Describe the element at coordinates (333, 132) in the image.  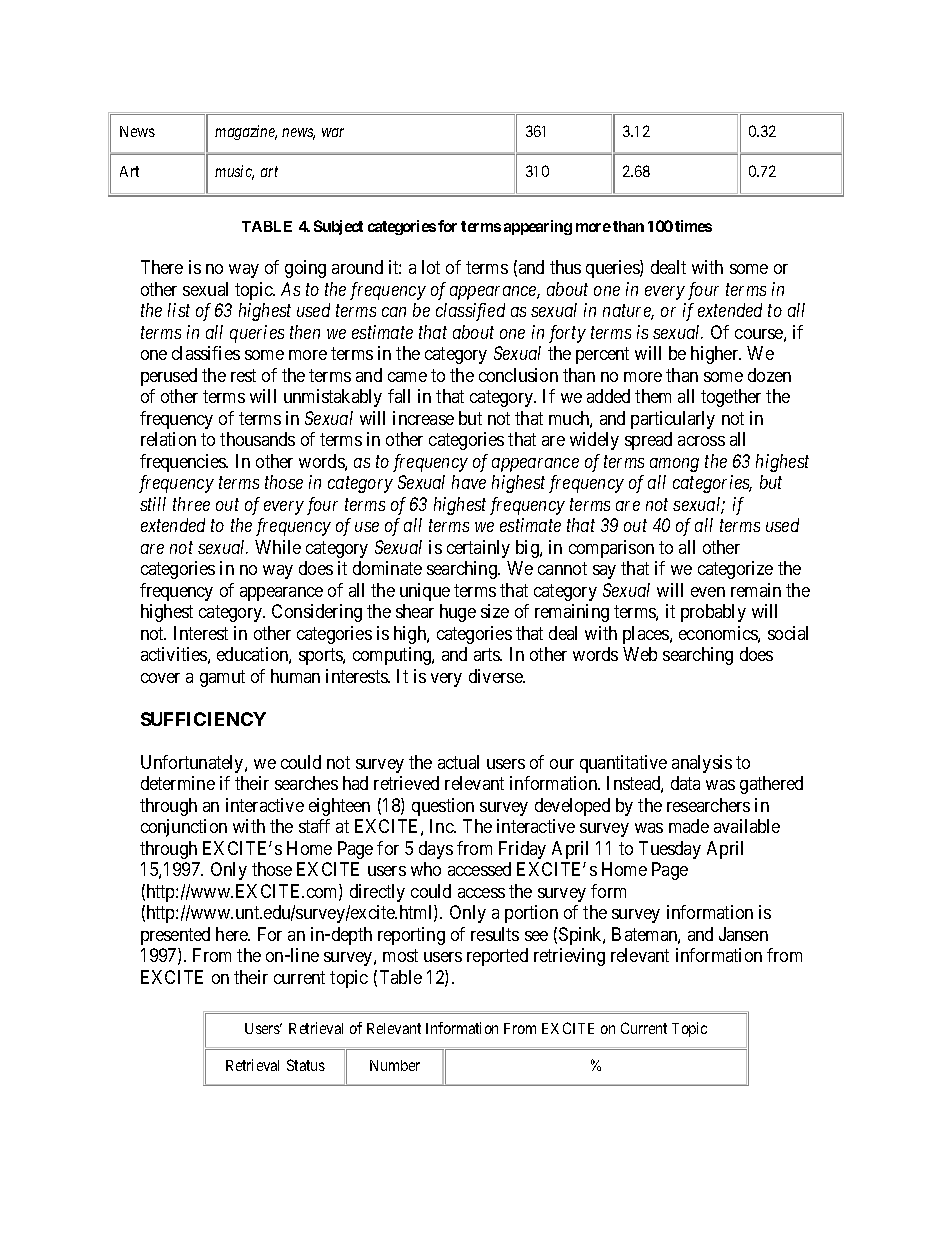
I see `war` at that location.
